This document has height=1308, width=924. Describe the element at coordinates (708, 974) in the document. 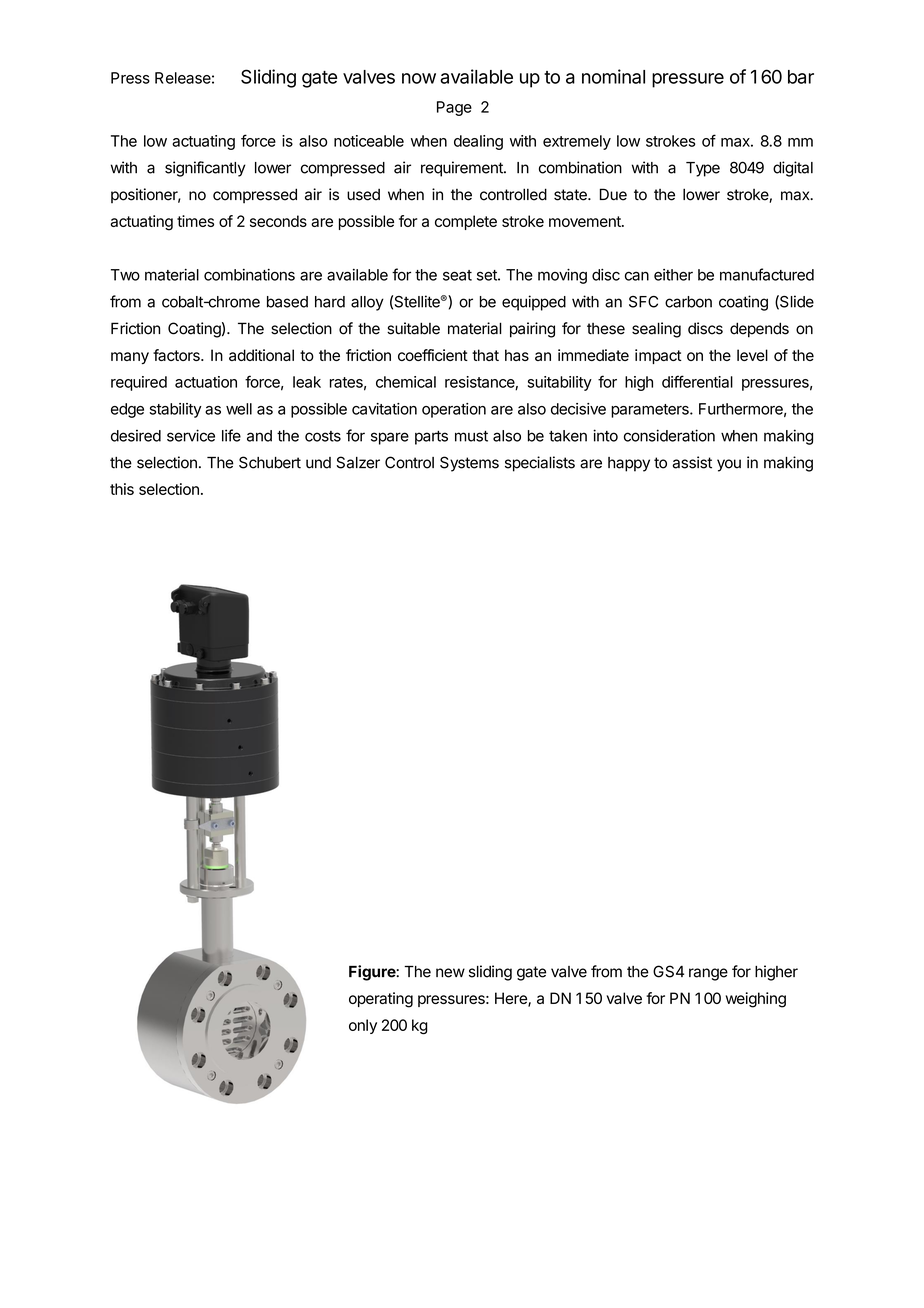

I see `range` at that location.
